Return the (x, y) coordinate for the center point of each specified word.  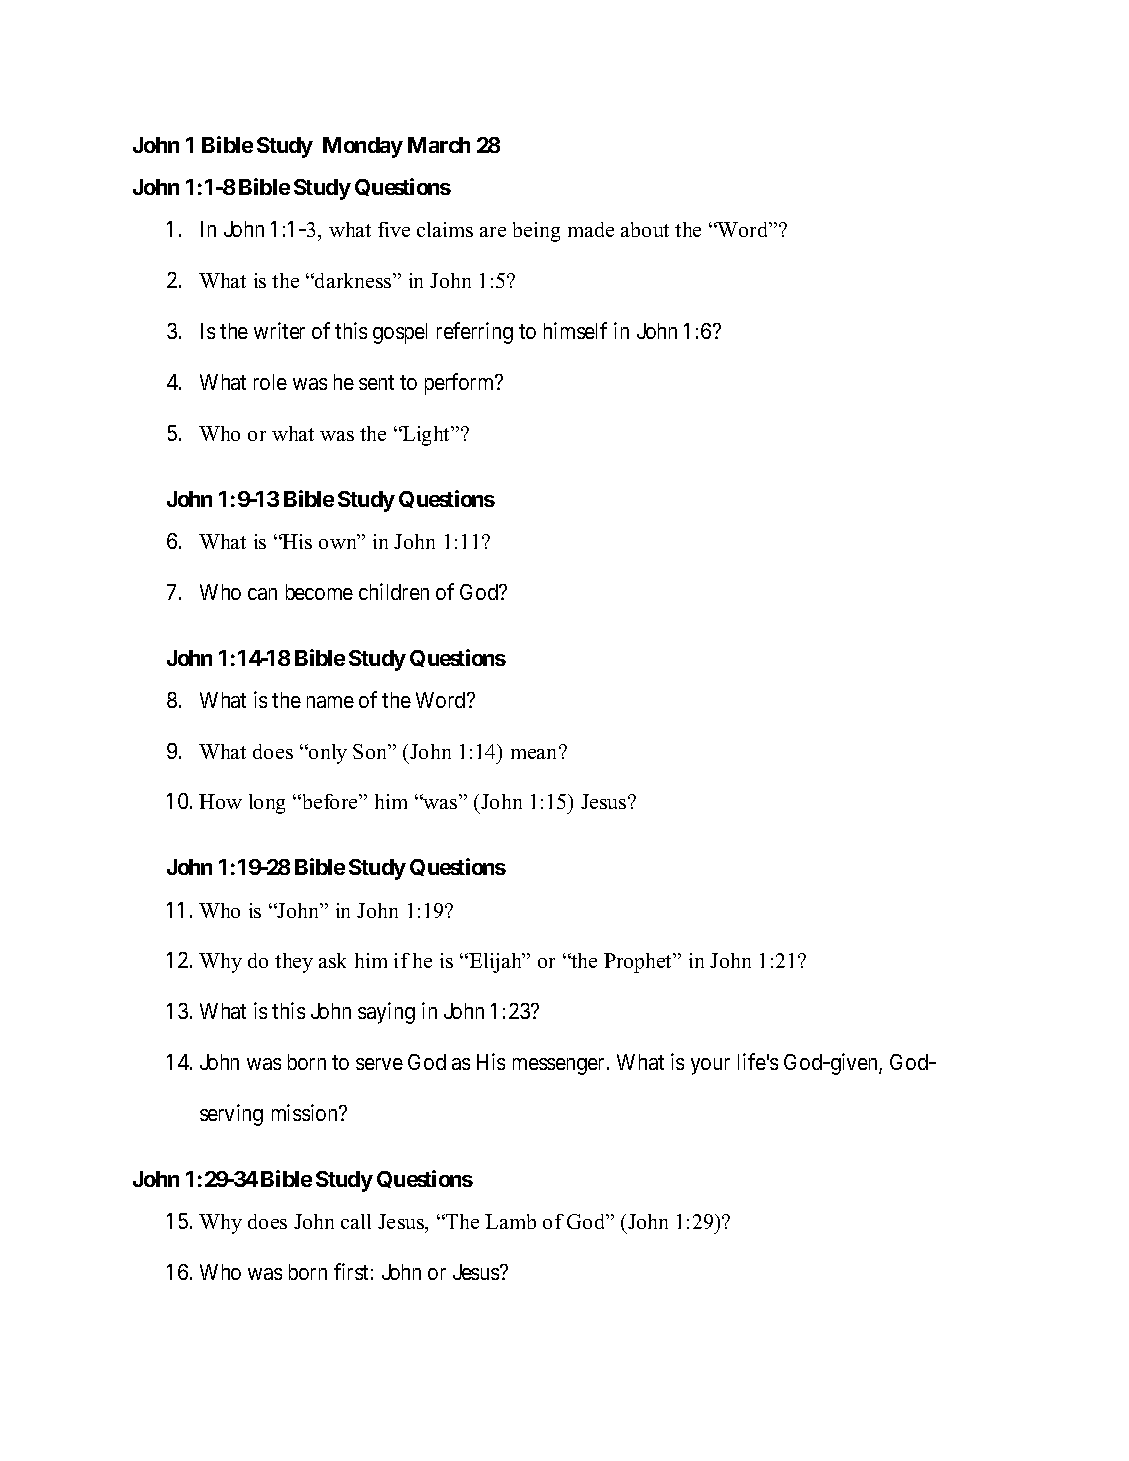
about (645, 229)
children (394, 591)
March (439, 145)
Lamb (510, 1221)
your (710, 1066)
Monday (363, 147)
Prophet (639, 963)
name (330, 702)
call (356, 1221)
